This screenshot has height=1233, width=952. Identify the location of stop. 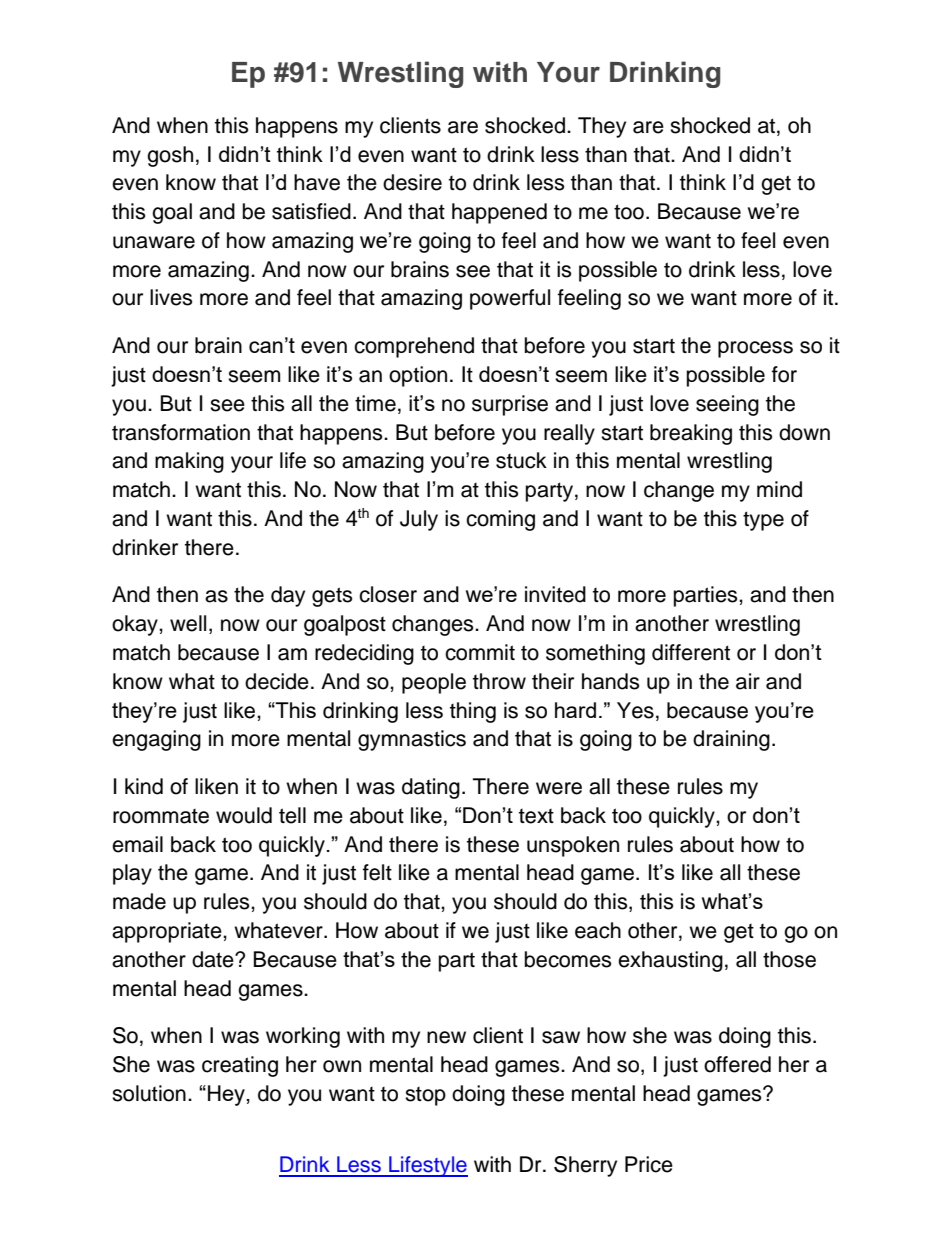
(425, 1096).
